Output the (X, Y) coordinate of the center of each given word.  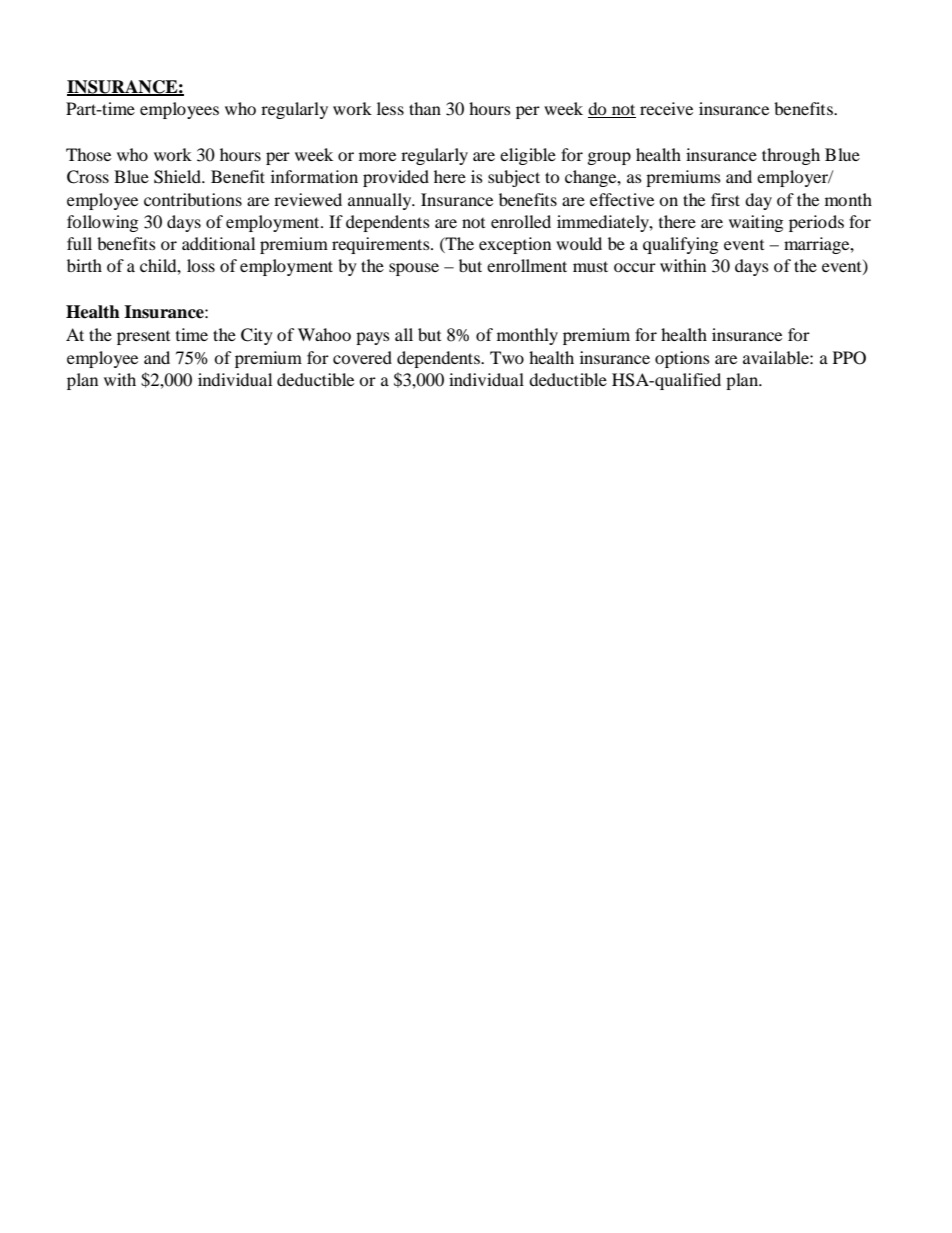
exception (515, 245)
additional (218, 243)
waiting (756, 223)
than (425, 108)
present (143, 337)
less (390, 108)
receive (666, 108)
